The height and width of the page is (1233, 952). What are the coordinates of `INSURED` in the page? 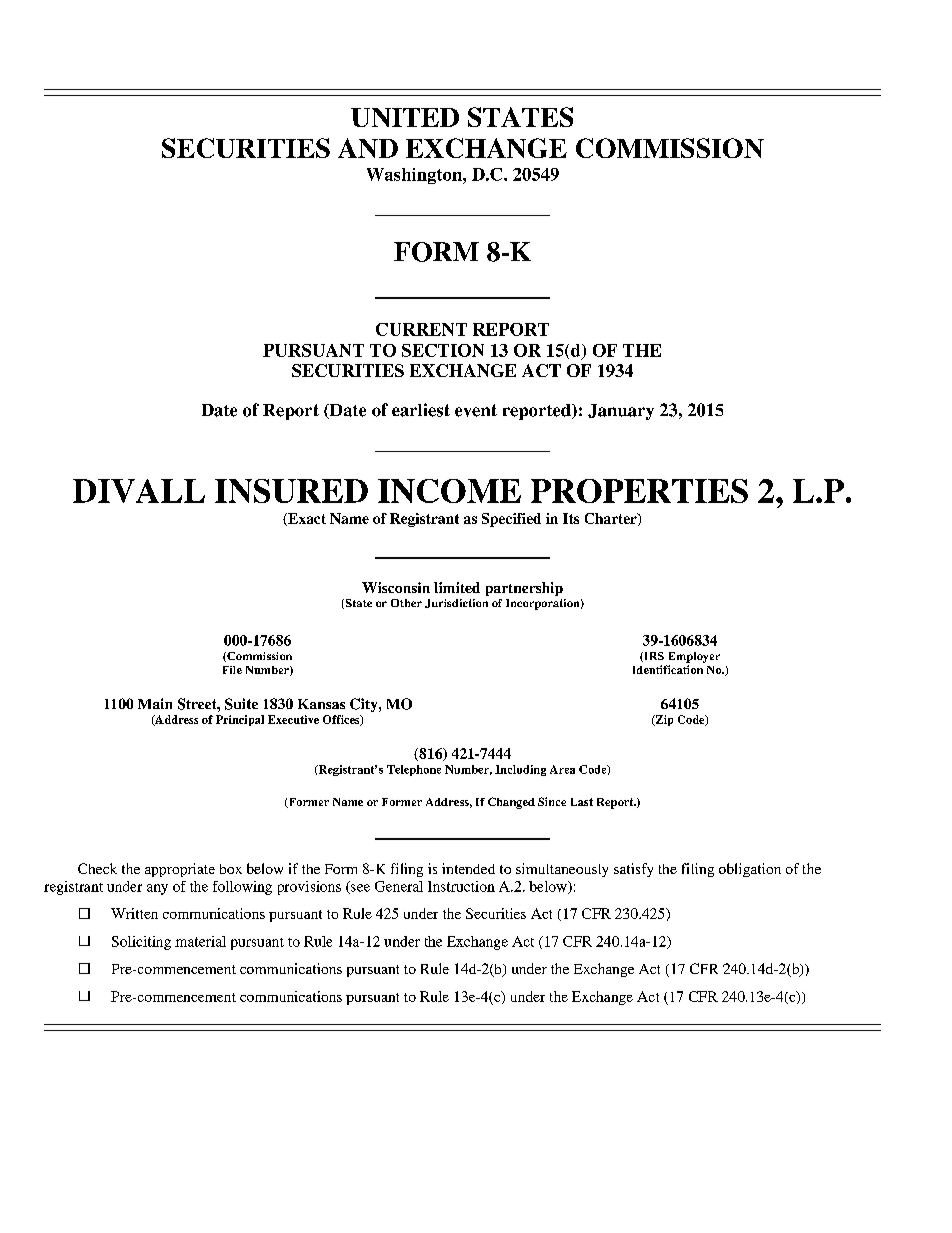 It's located at (291, 491).
